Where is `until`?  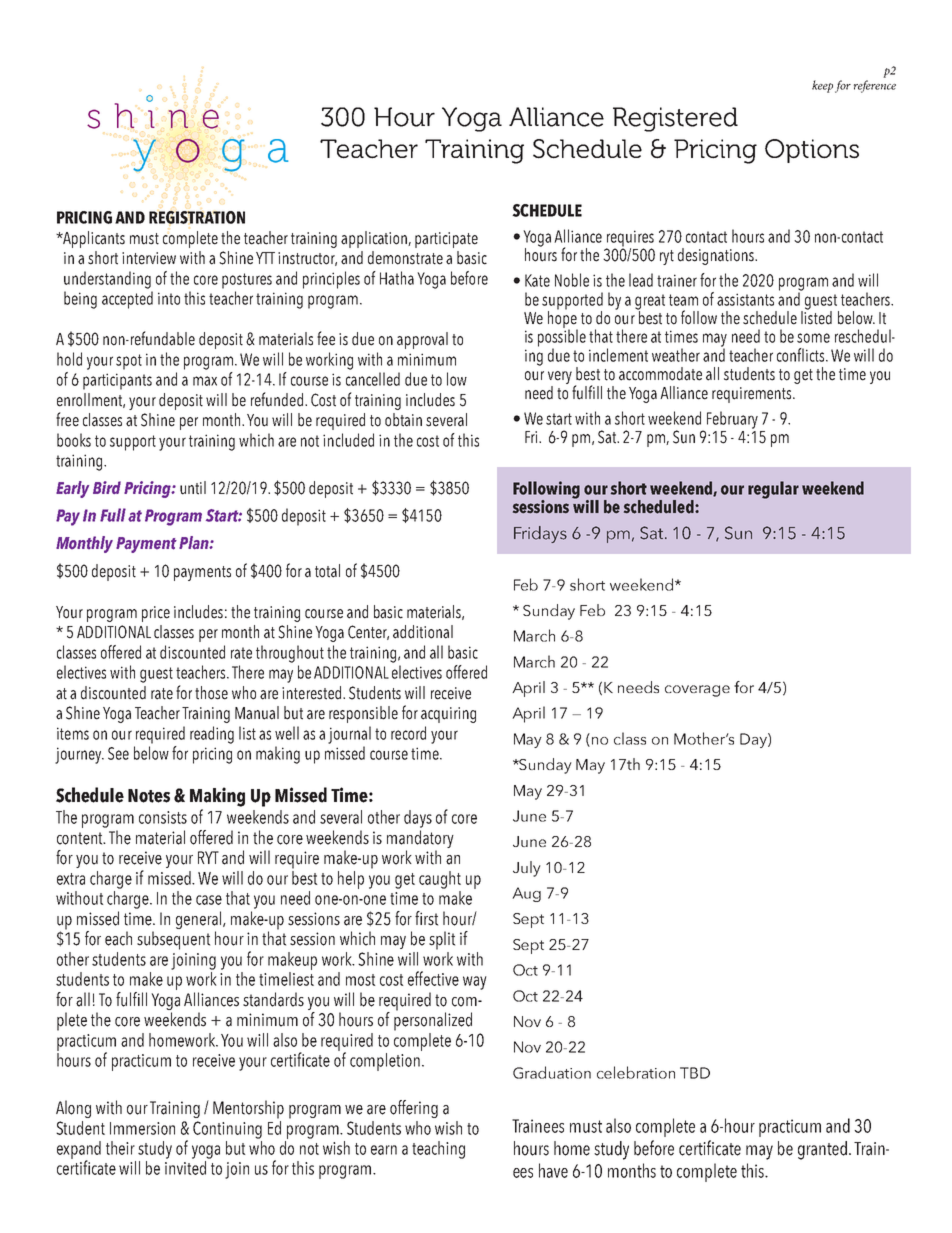
until is located at coordinates (193, 488).
